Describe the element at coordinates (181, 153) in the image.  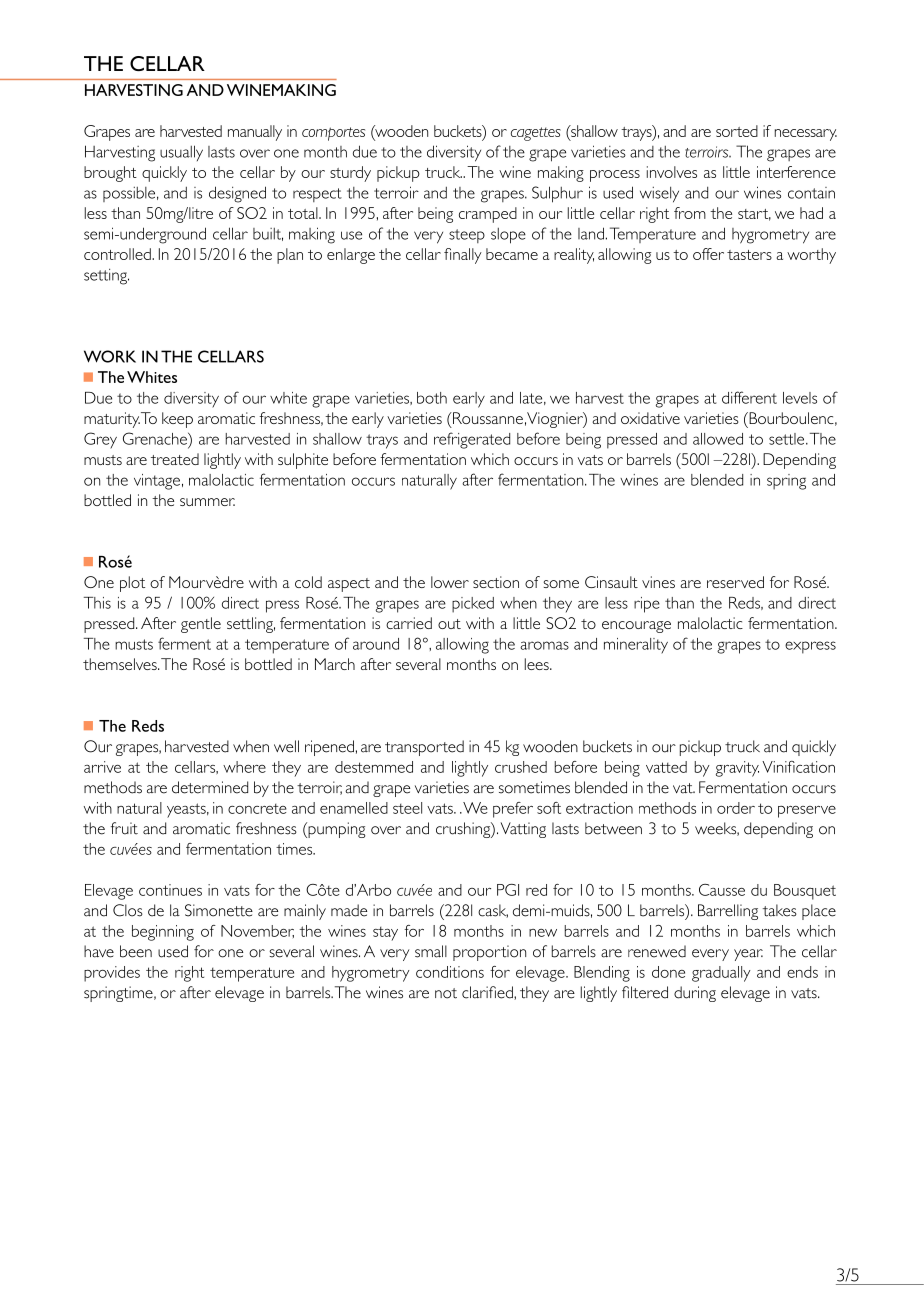
I see `usually` at that location.
